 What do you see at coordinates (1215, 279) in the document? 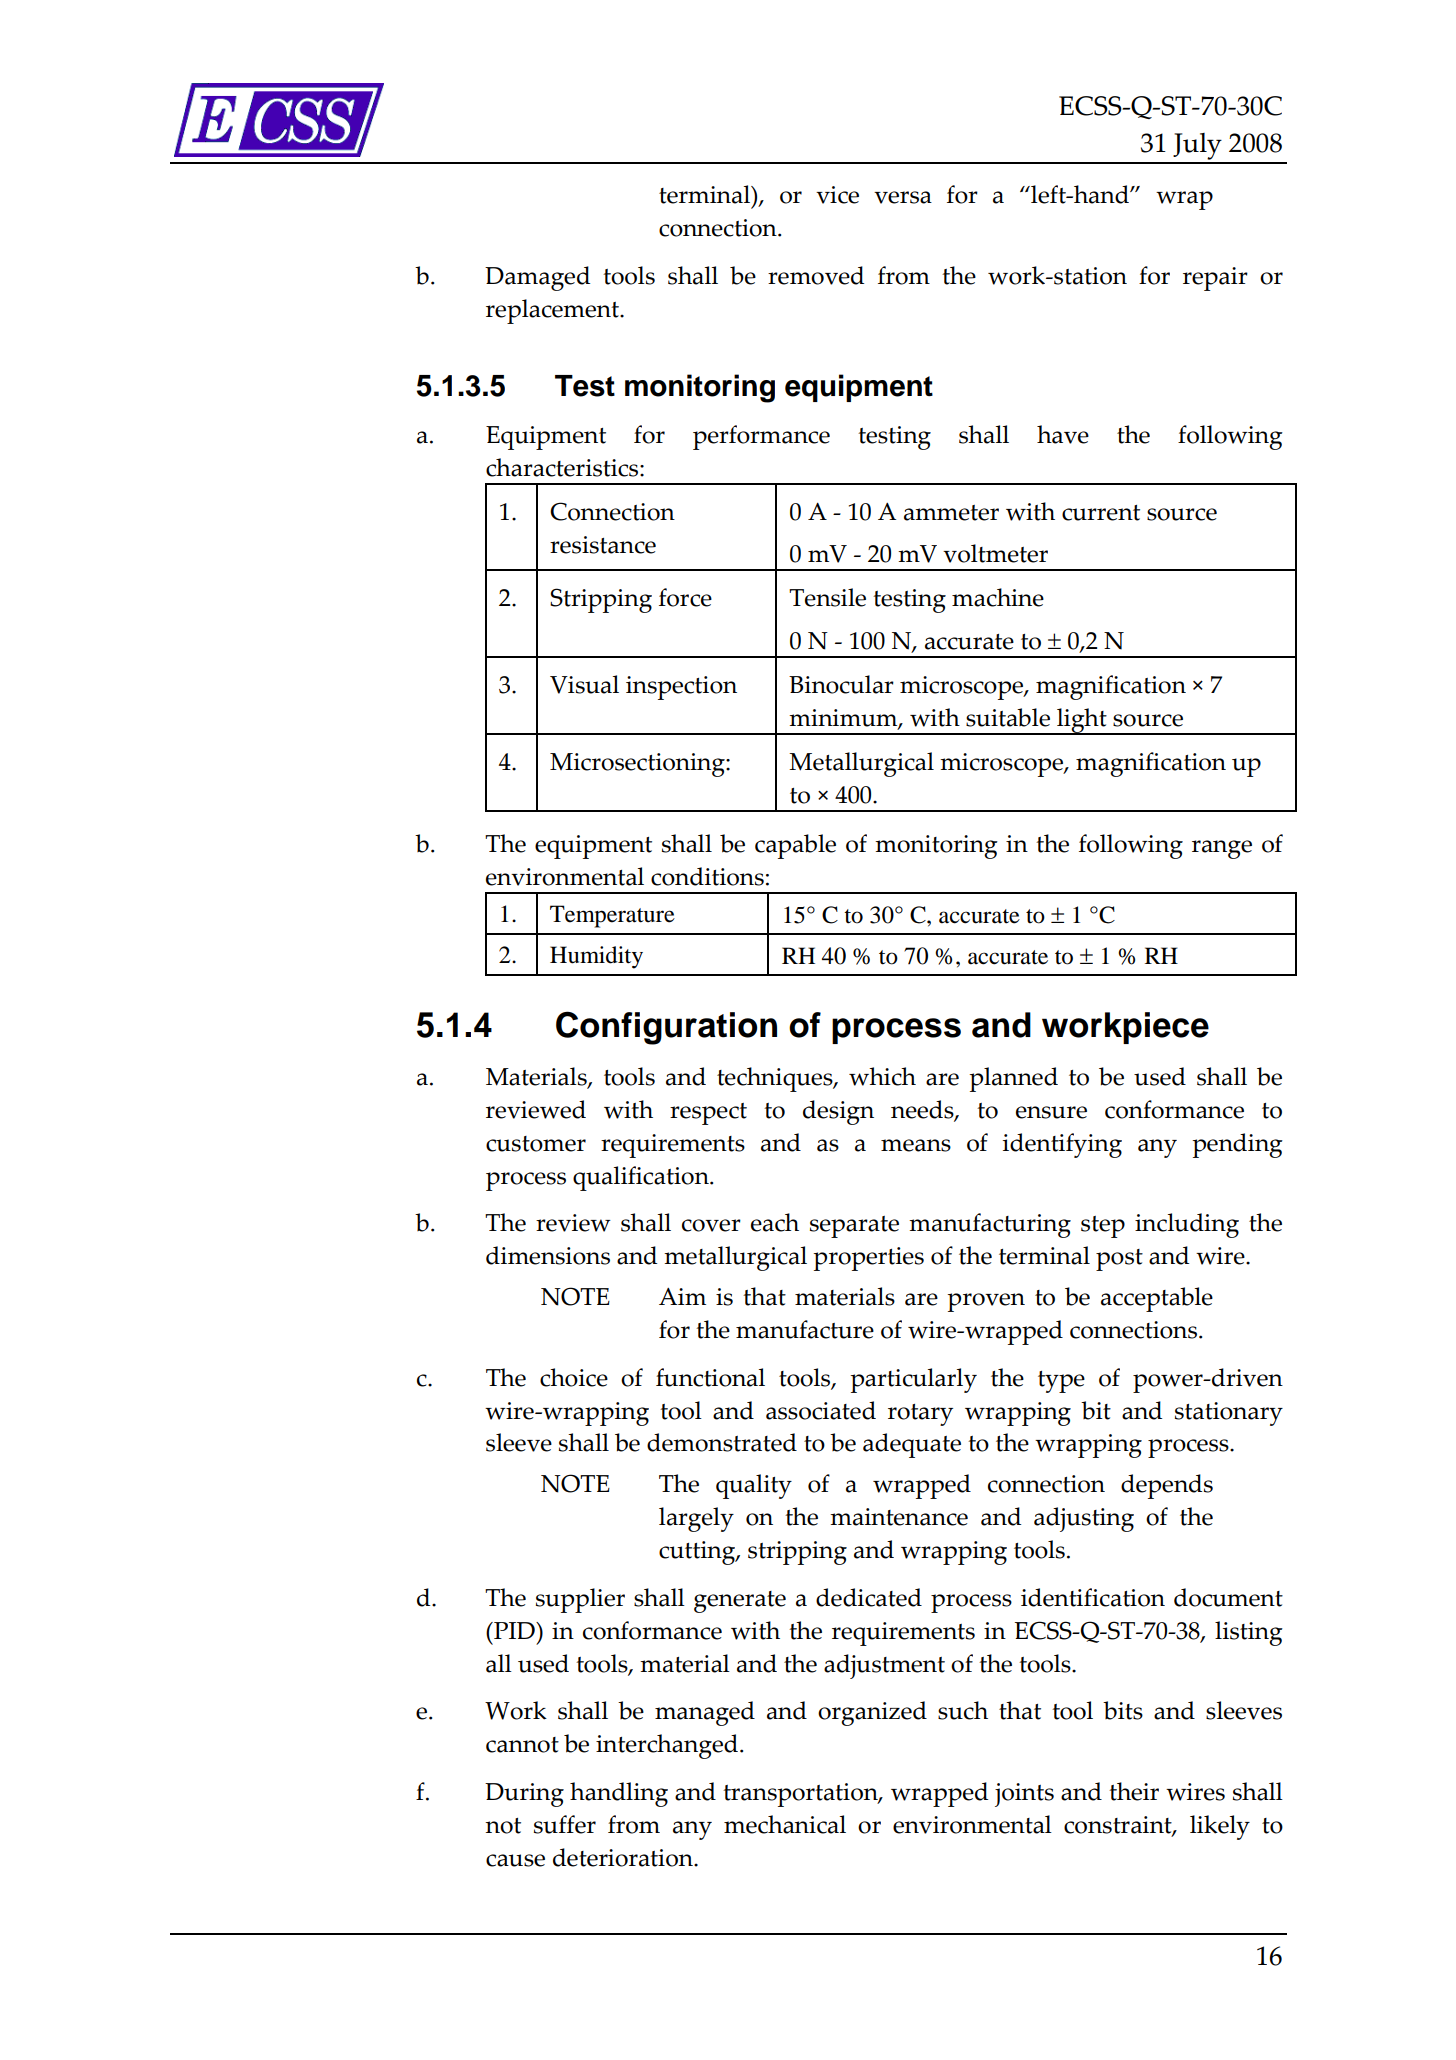
I see `repair` at bounding box center [1215, 279].
